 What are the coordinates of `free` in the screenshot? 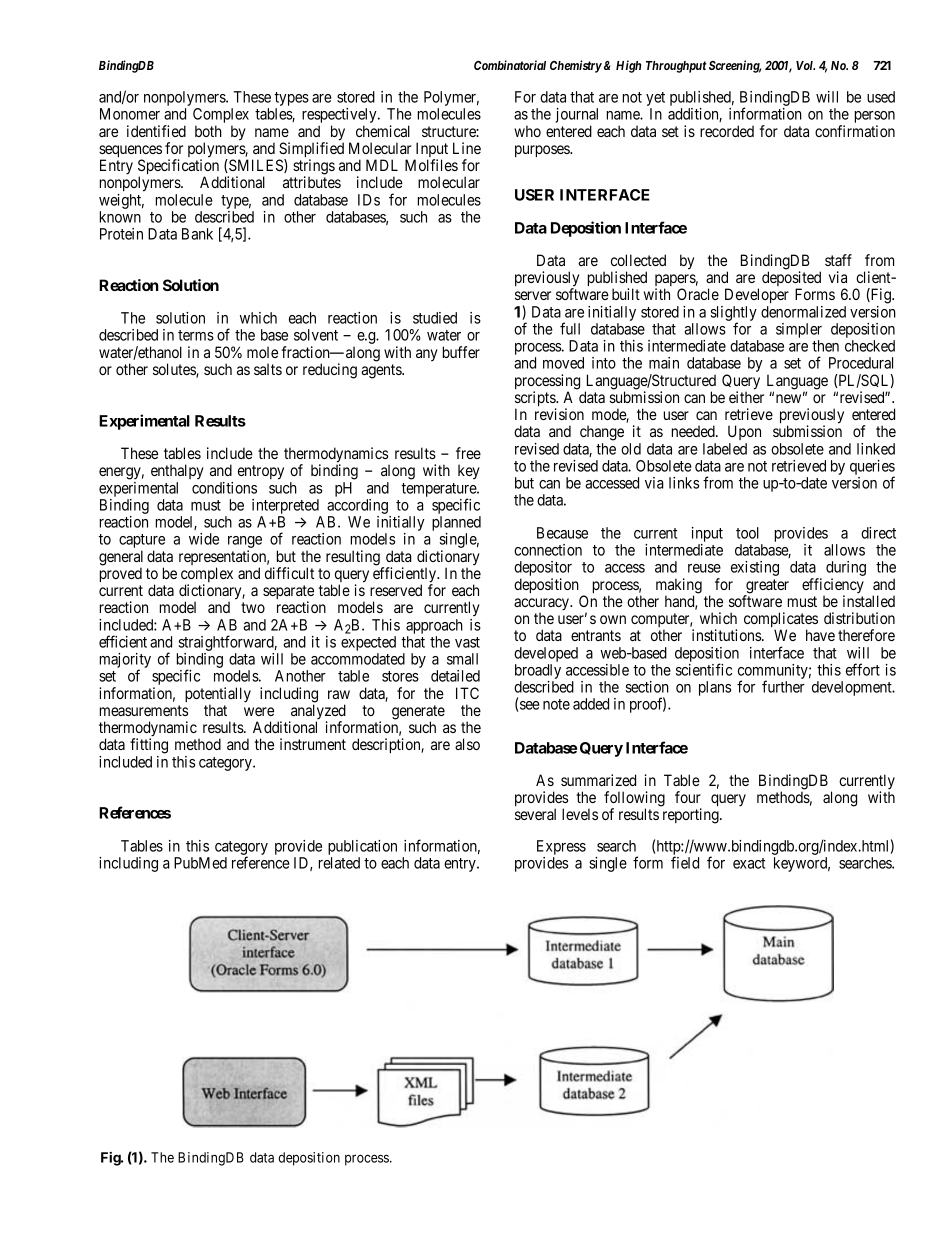 It's located at (468, 453).
